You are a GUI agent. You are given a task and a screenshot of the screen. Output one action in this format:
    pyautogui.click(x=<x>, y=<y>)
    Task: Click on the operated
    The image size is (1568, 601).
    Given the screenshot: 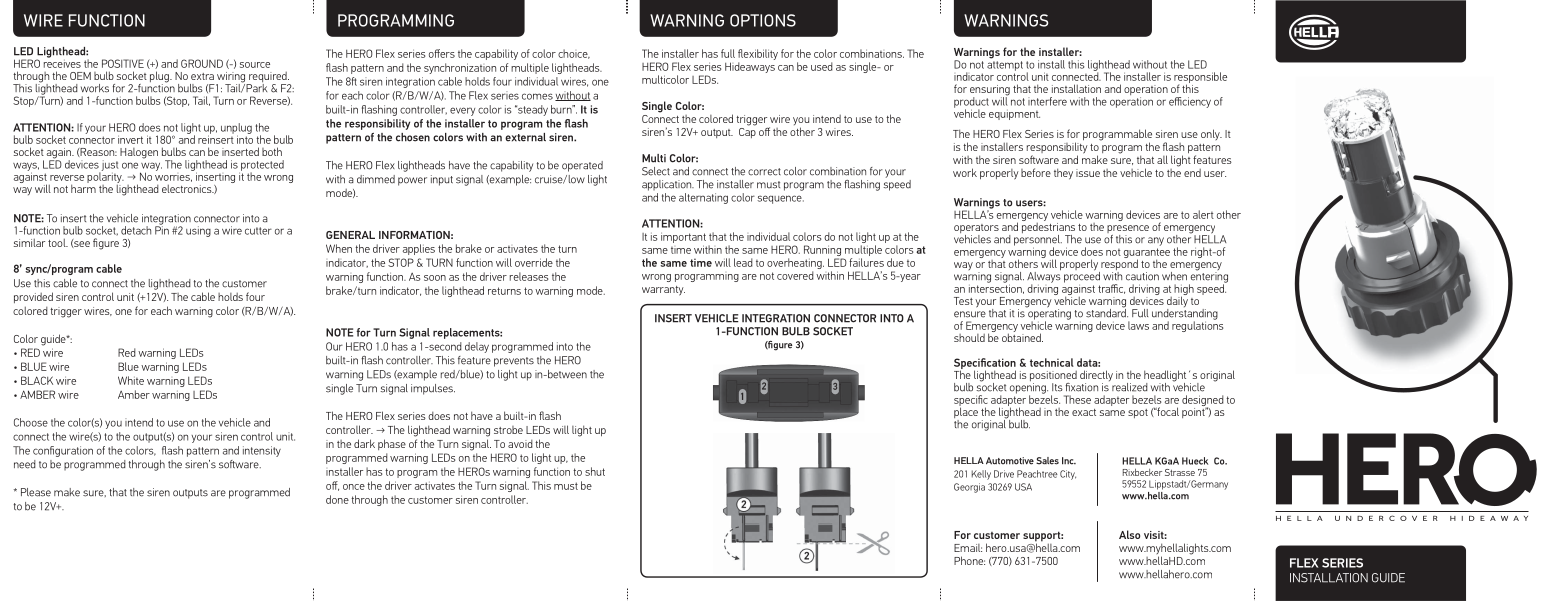 What is the action you would take?
    pyautogui.click(x=582, y=166)
